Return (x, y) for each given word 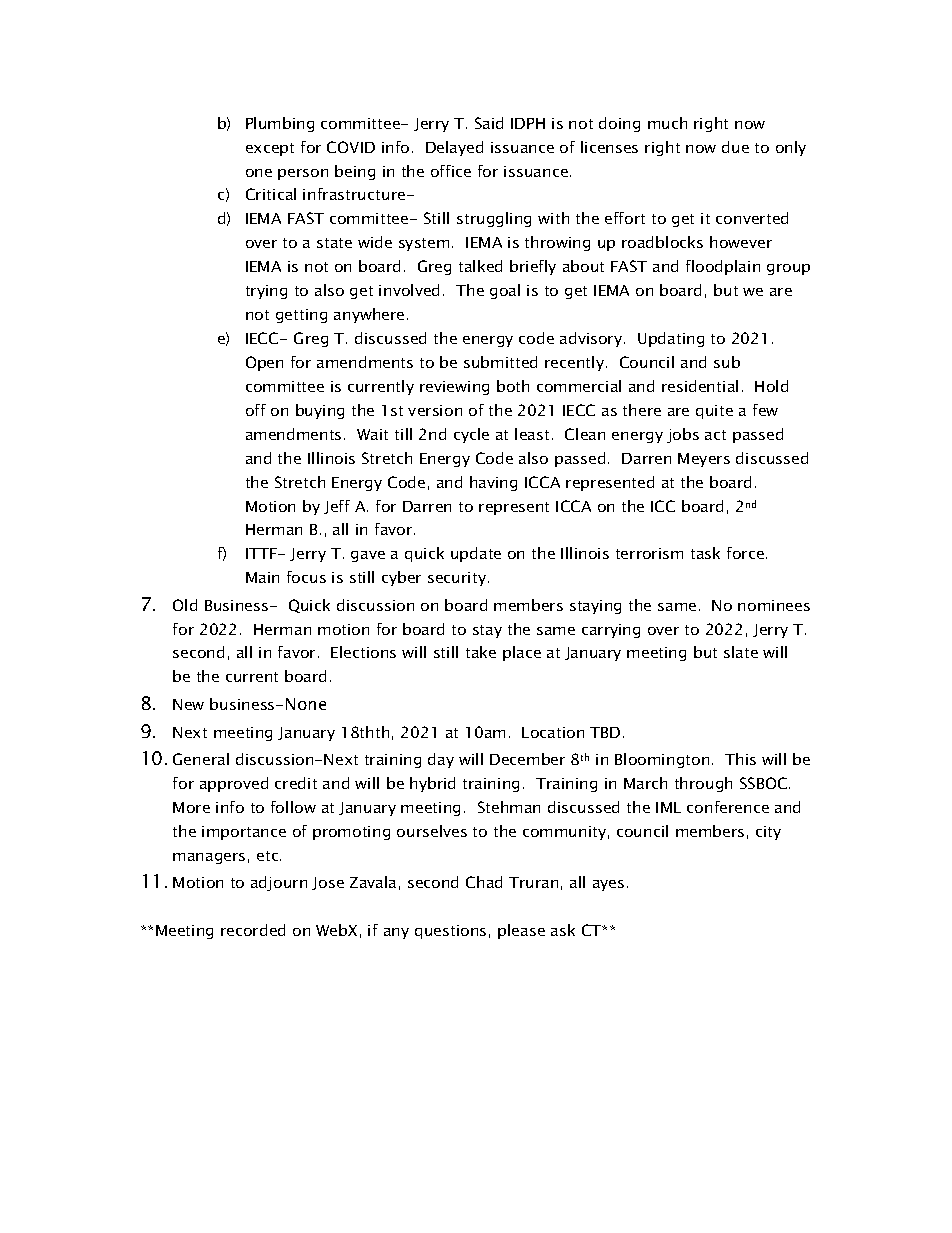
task (705, 553)
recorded (253, 930)
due (735, 147)
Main (262, 577)
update (476, 554)
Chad (484, 882)
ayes (608, 885)
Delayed (454, 148)
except (270, 149)
